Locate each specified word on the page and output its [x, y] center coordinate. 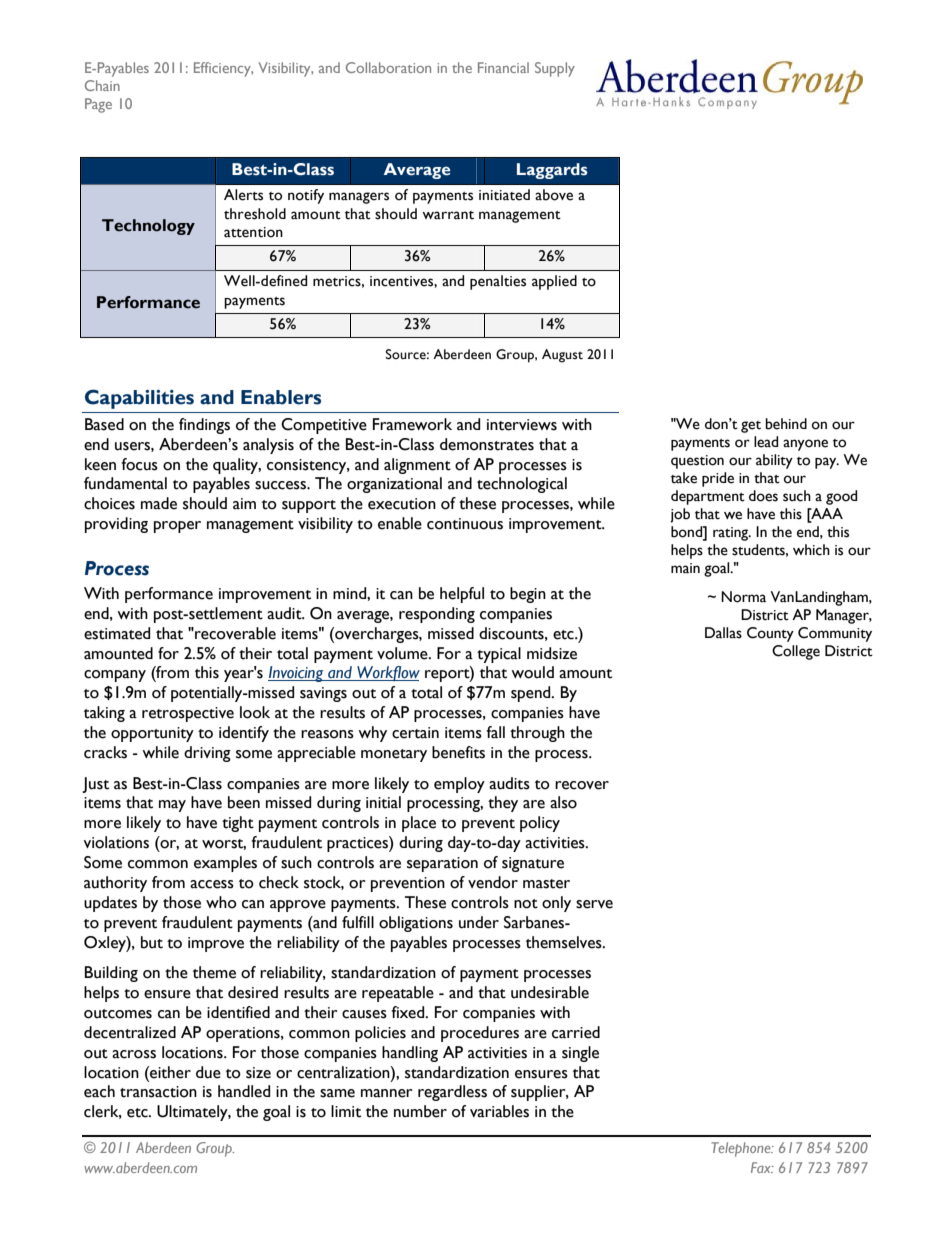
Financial [503, 67]
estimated [117, 633]
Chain [102, 85]
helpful [462, 595]
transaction [158, 1092]
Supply [555, 69]
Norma [743, 597]
